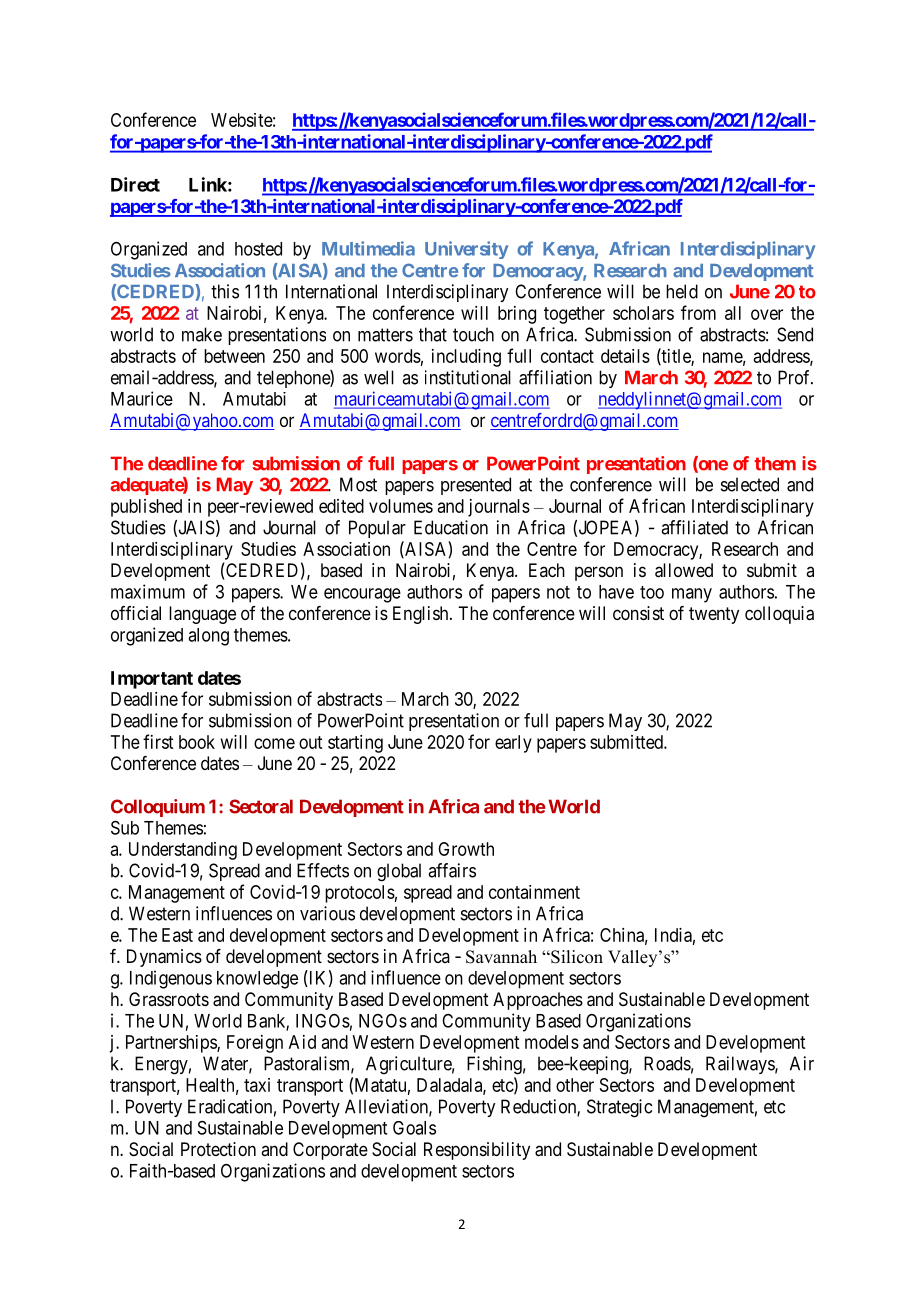 This screenshot has height=1308, width=924. Describe the element at coordinates (452, 870) in the screenshot. I see `affairs` at that location.
